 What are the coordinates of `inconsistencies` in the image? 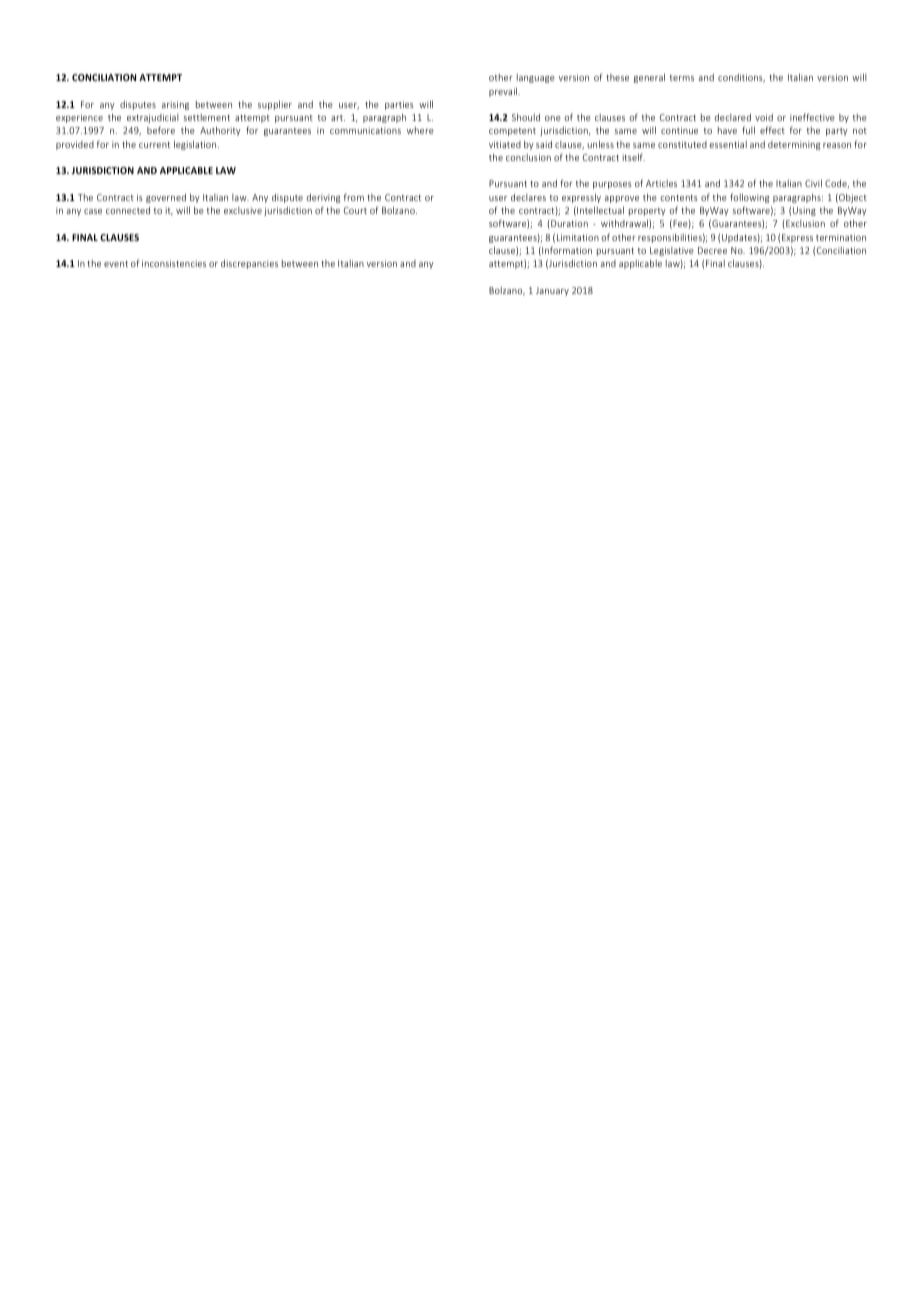 It's located at (174, 263).
